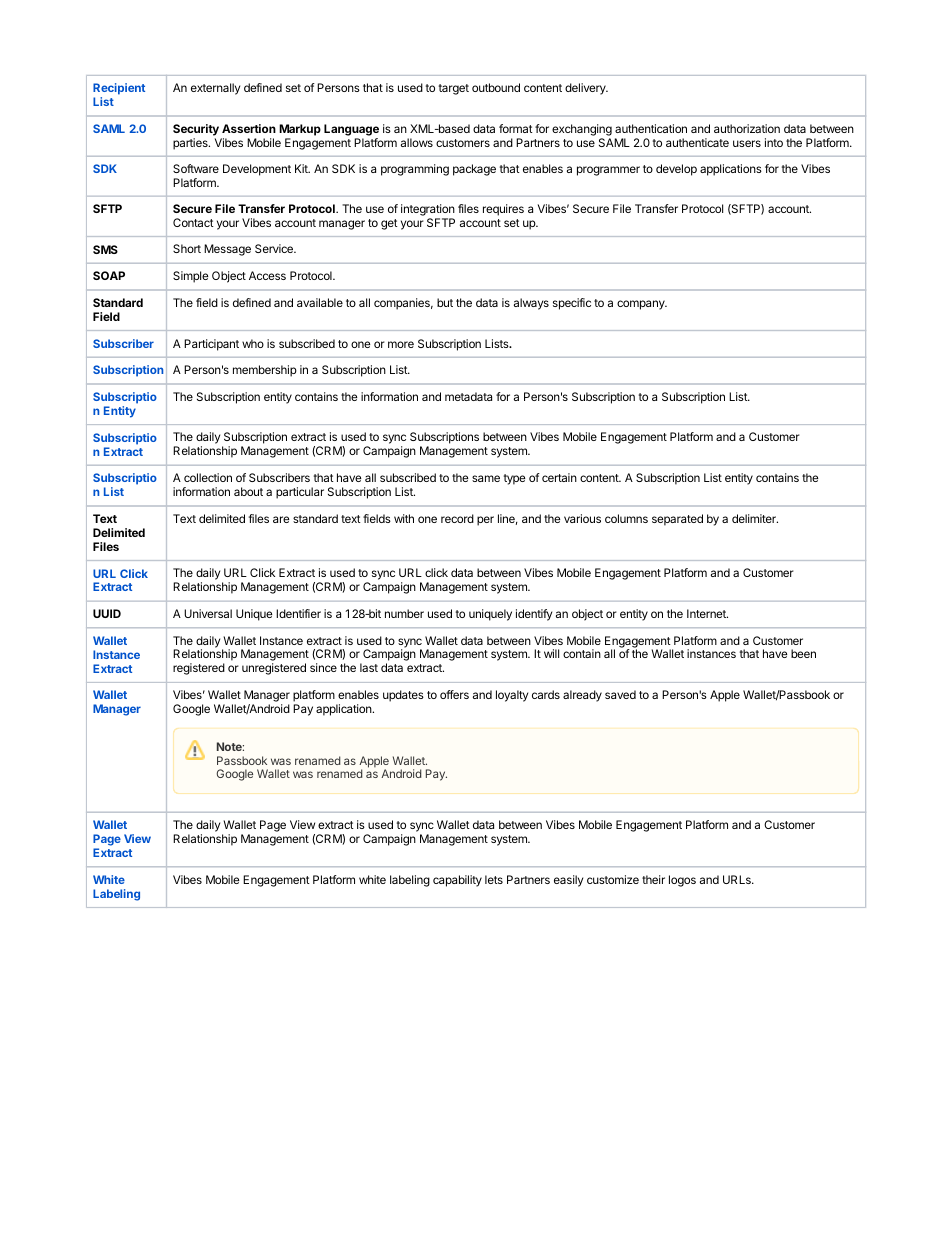 The width and height of the screenshot is (952, 1233). Describe the element at coordinates (803, 653) in the screenshot. I see `been` at that location.
